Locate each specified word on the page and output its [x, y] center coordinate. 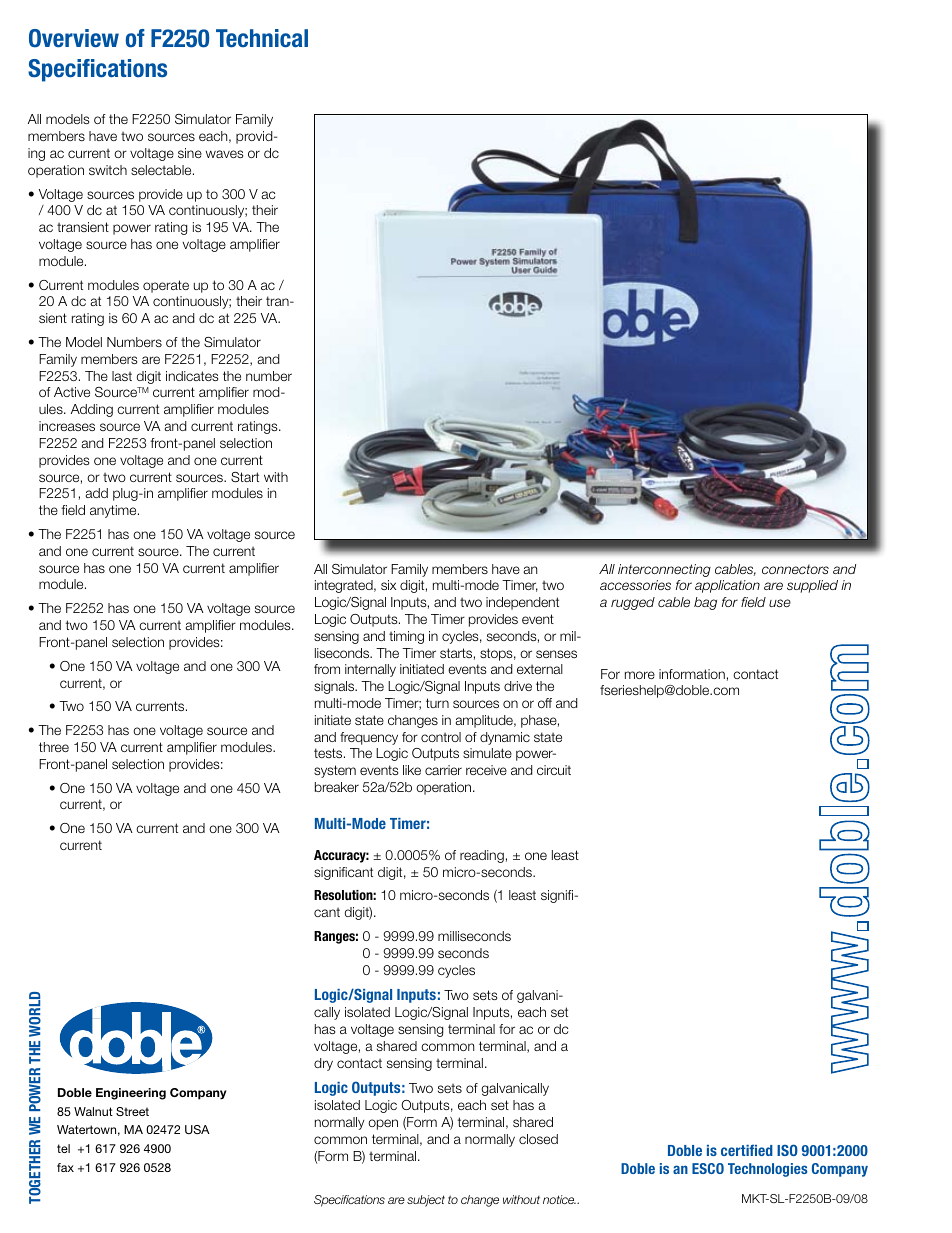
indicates [192, 376]
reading [482, 856]
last [122, 376]
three [54, 747]
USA [197, 1129]
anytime [114, 511]
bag [705, 603]
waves [224, 154]
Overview [74, 38]
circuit [554, 770]
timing [406, 637]
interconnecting [664, 570]
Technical [262, 38]
